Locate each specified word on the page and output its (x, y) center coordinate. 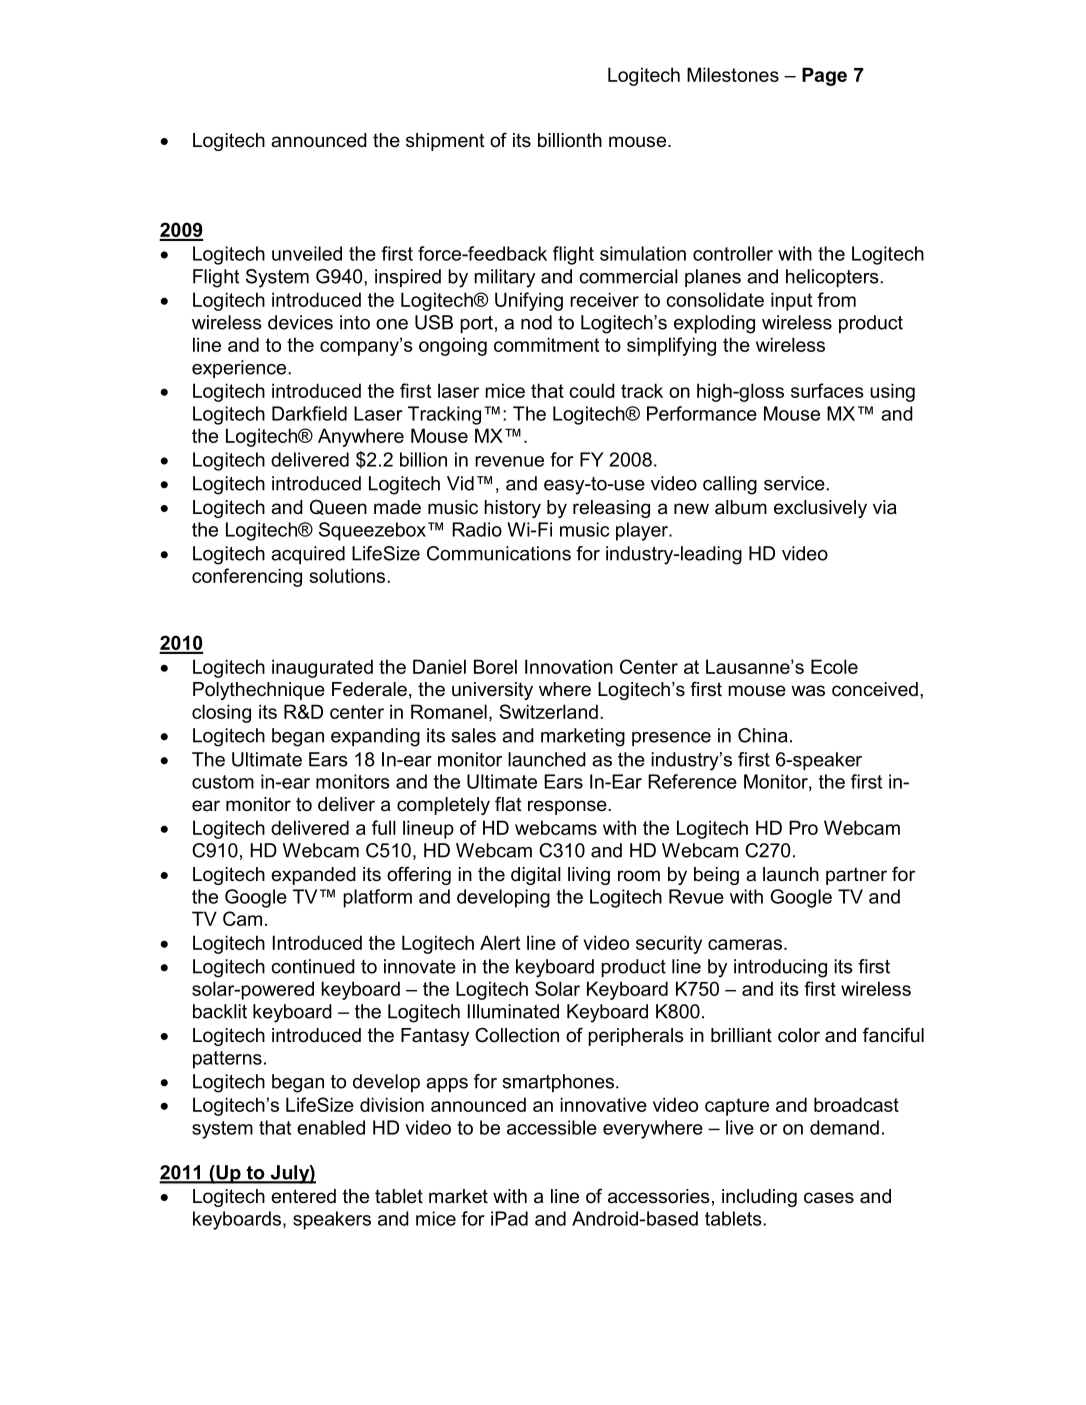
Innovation (569, 666)
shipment (445, 142)
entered (303, 1196)
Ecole (834, 666)
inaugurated (322, 668)
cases (829, 1198)
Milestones (733, 74)
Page (824, 76)
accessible (552, 1127)
